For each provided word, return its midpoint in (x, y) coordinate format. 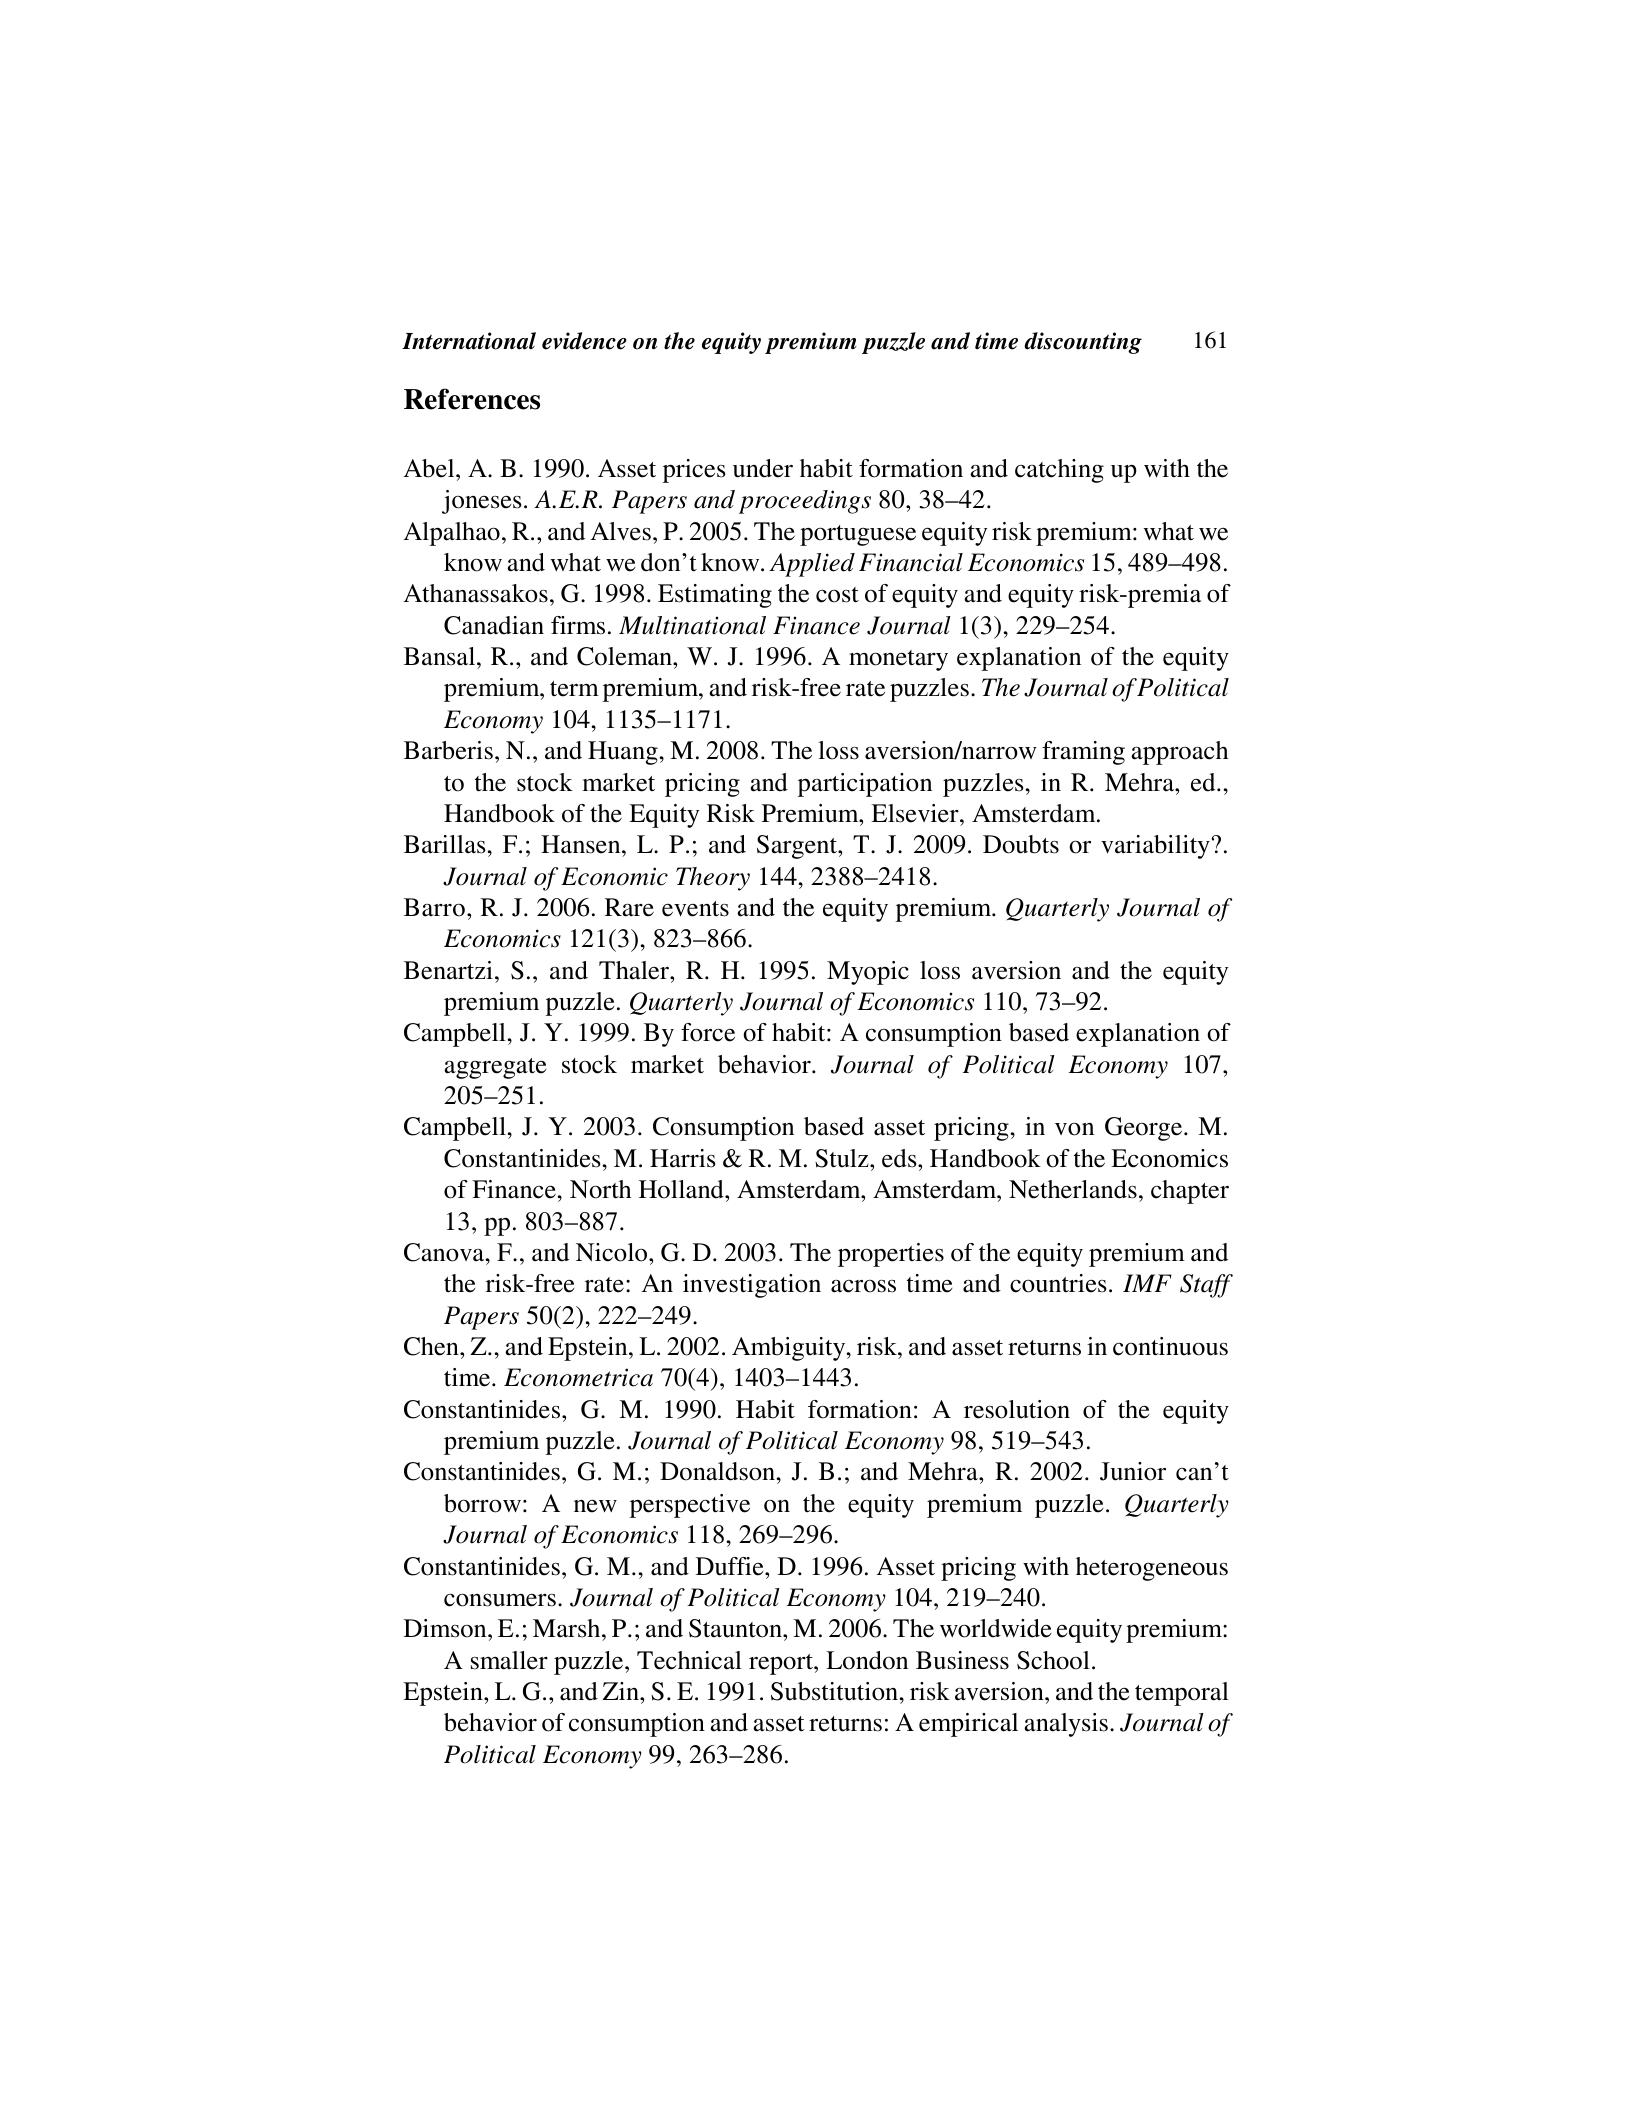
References (472, 399)
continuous (1170, 1346)
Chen (432, 1346)
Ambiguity (790, 1349)
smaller (509, 1660)
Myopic (868, 973)
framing (1083, 753)
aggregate (495, 1068)
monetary (898, 660)
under (763, 468)
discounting (1083, 343)
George (1145, 1129)
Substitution (836, 1691)
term (574, 689)
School (1053, 1660)
